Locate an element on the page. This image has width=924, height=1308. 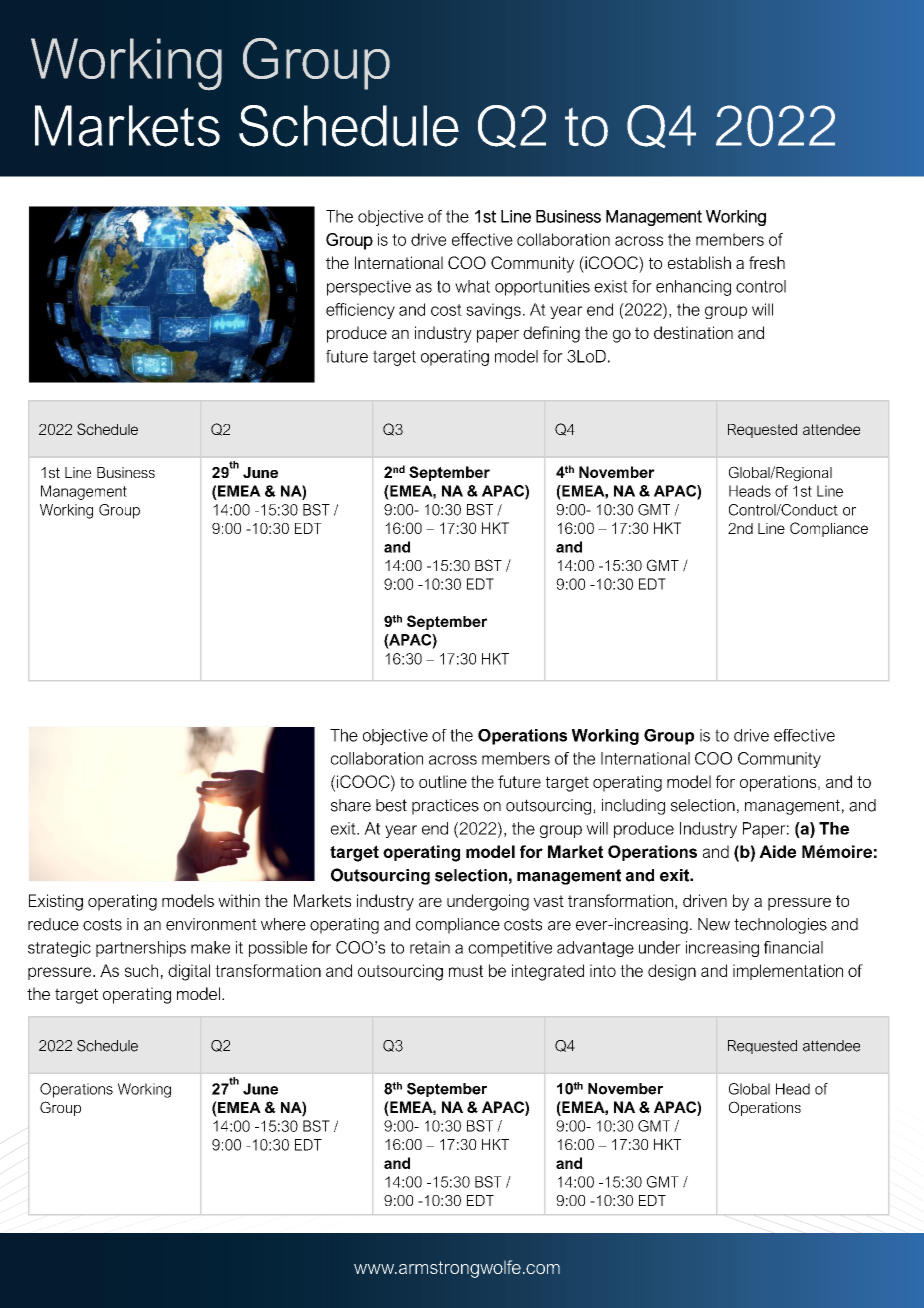
best is located at coordinates (391, 805).
